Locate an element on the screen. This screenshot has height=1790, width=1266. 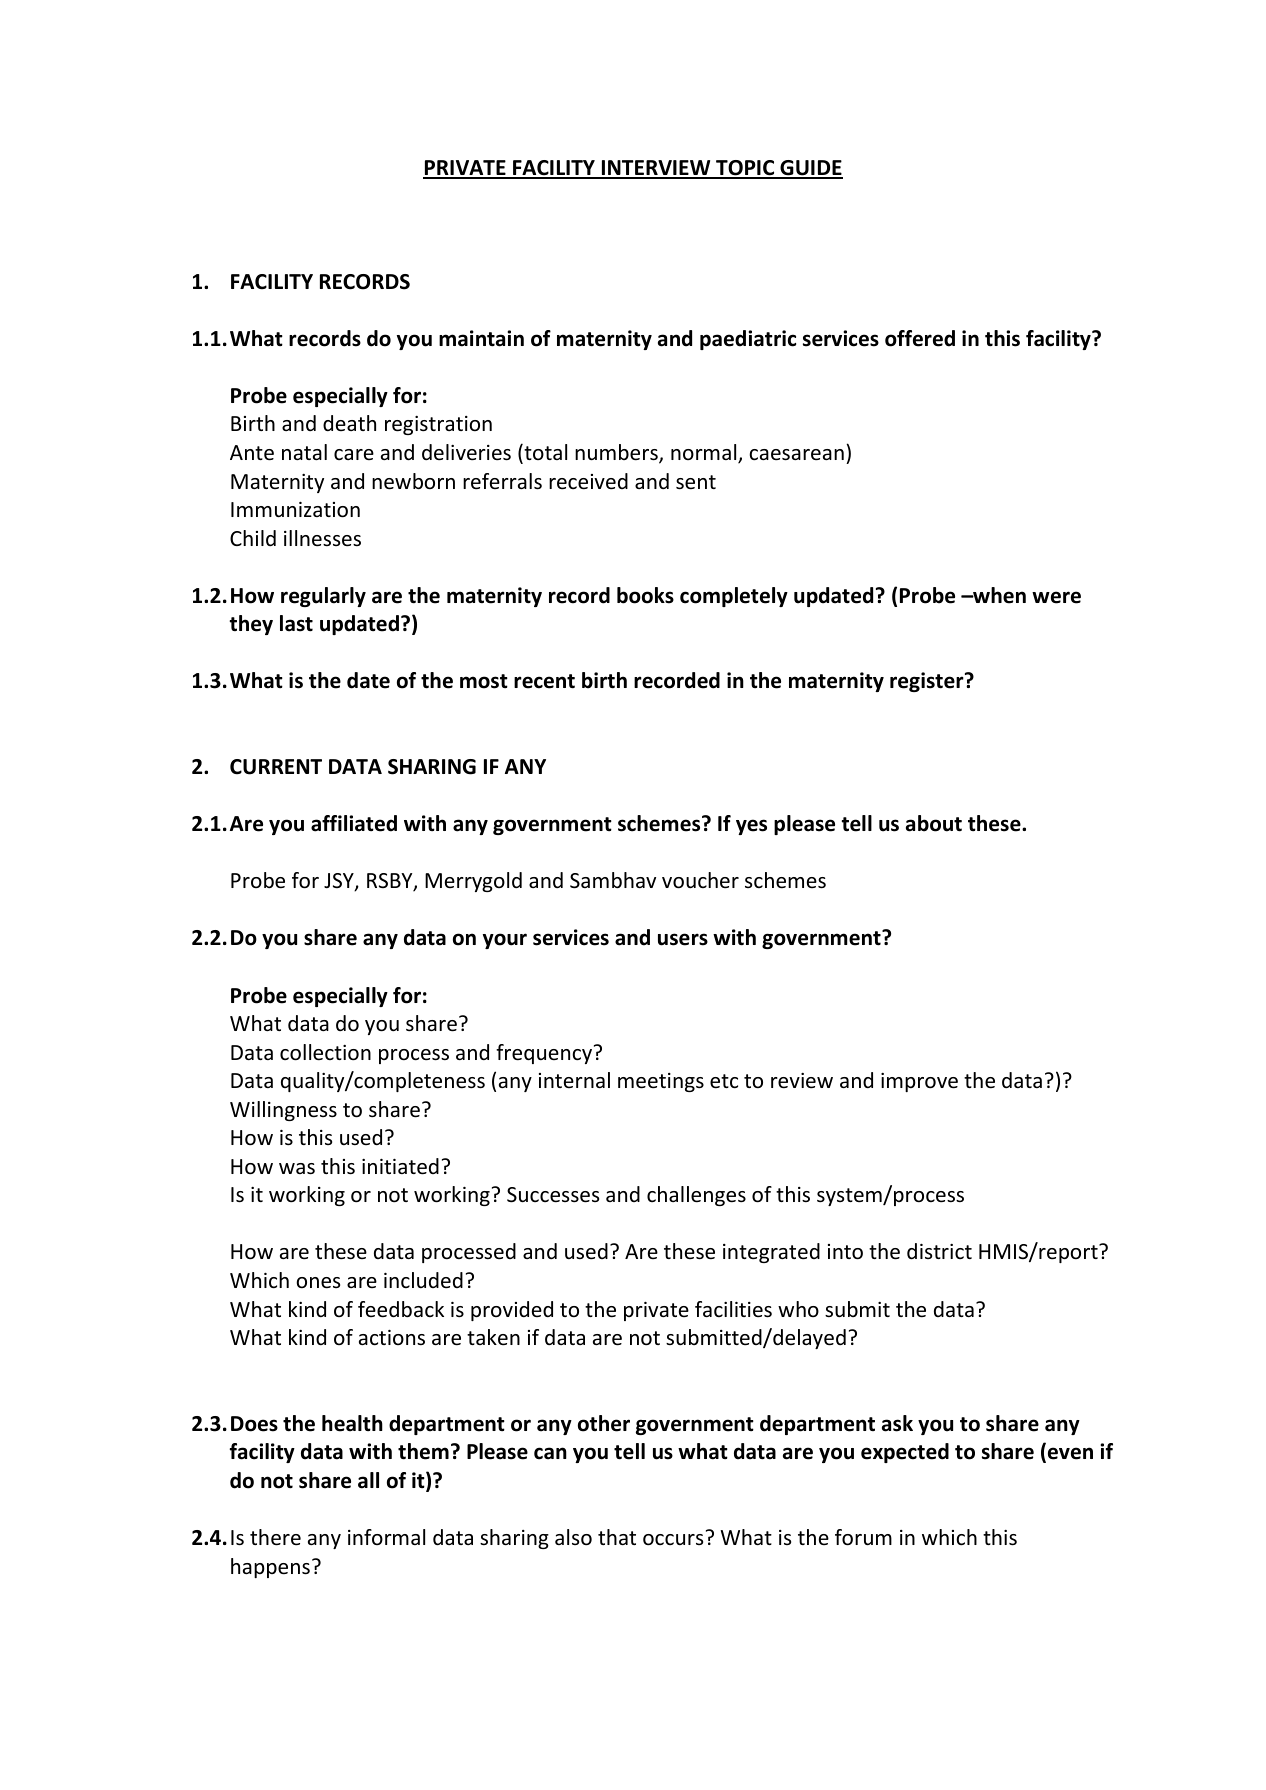
occurs is located at coordinates (673, 1540).
